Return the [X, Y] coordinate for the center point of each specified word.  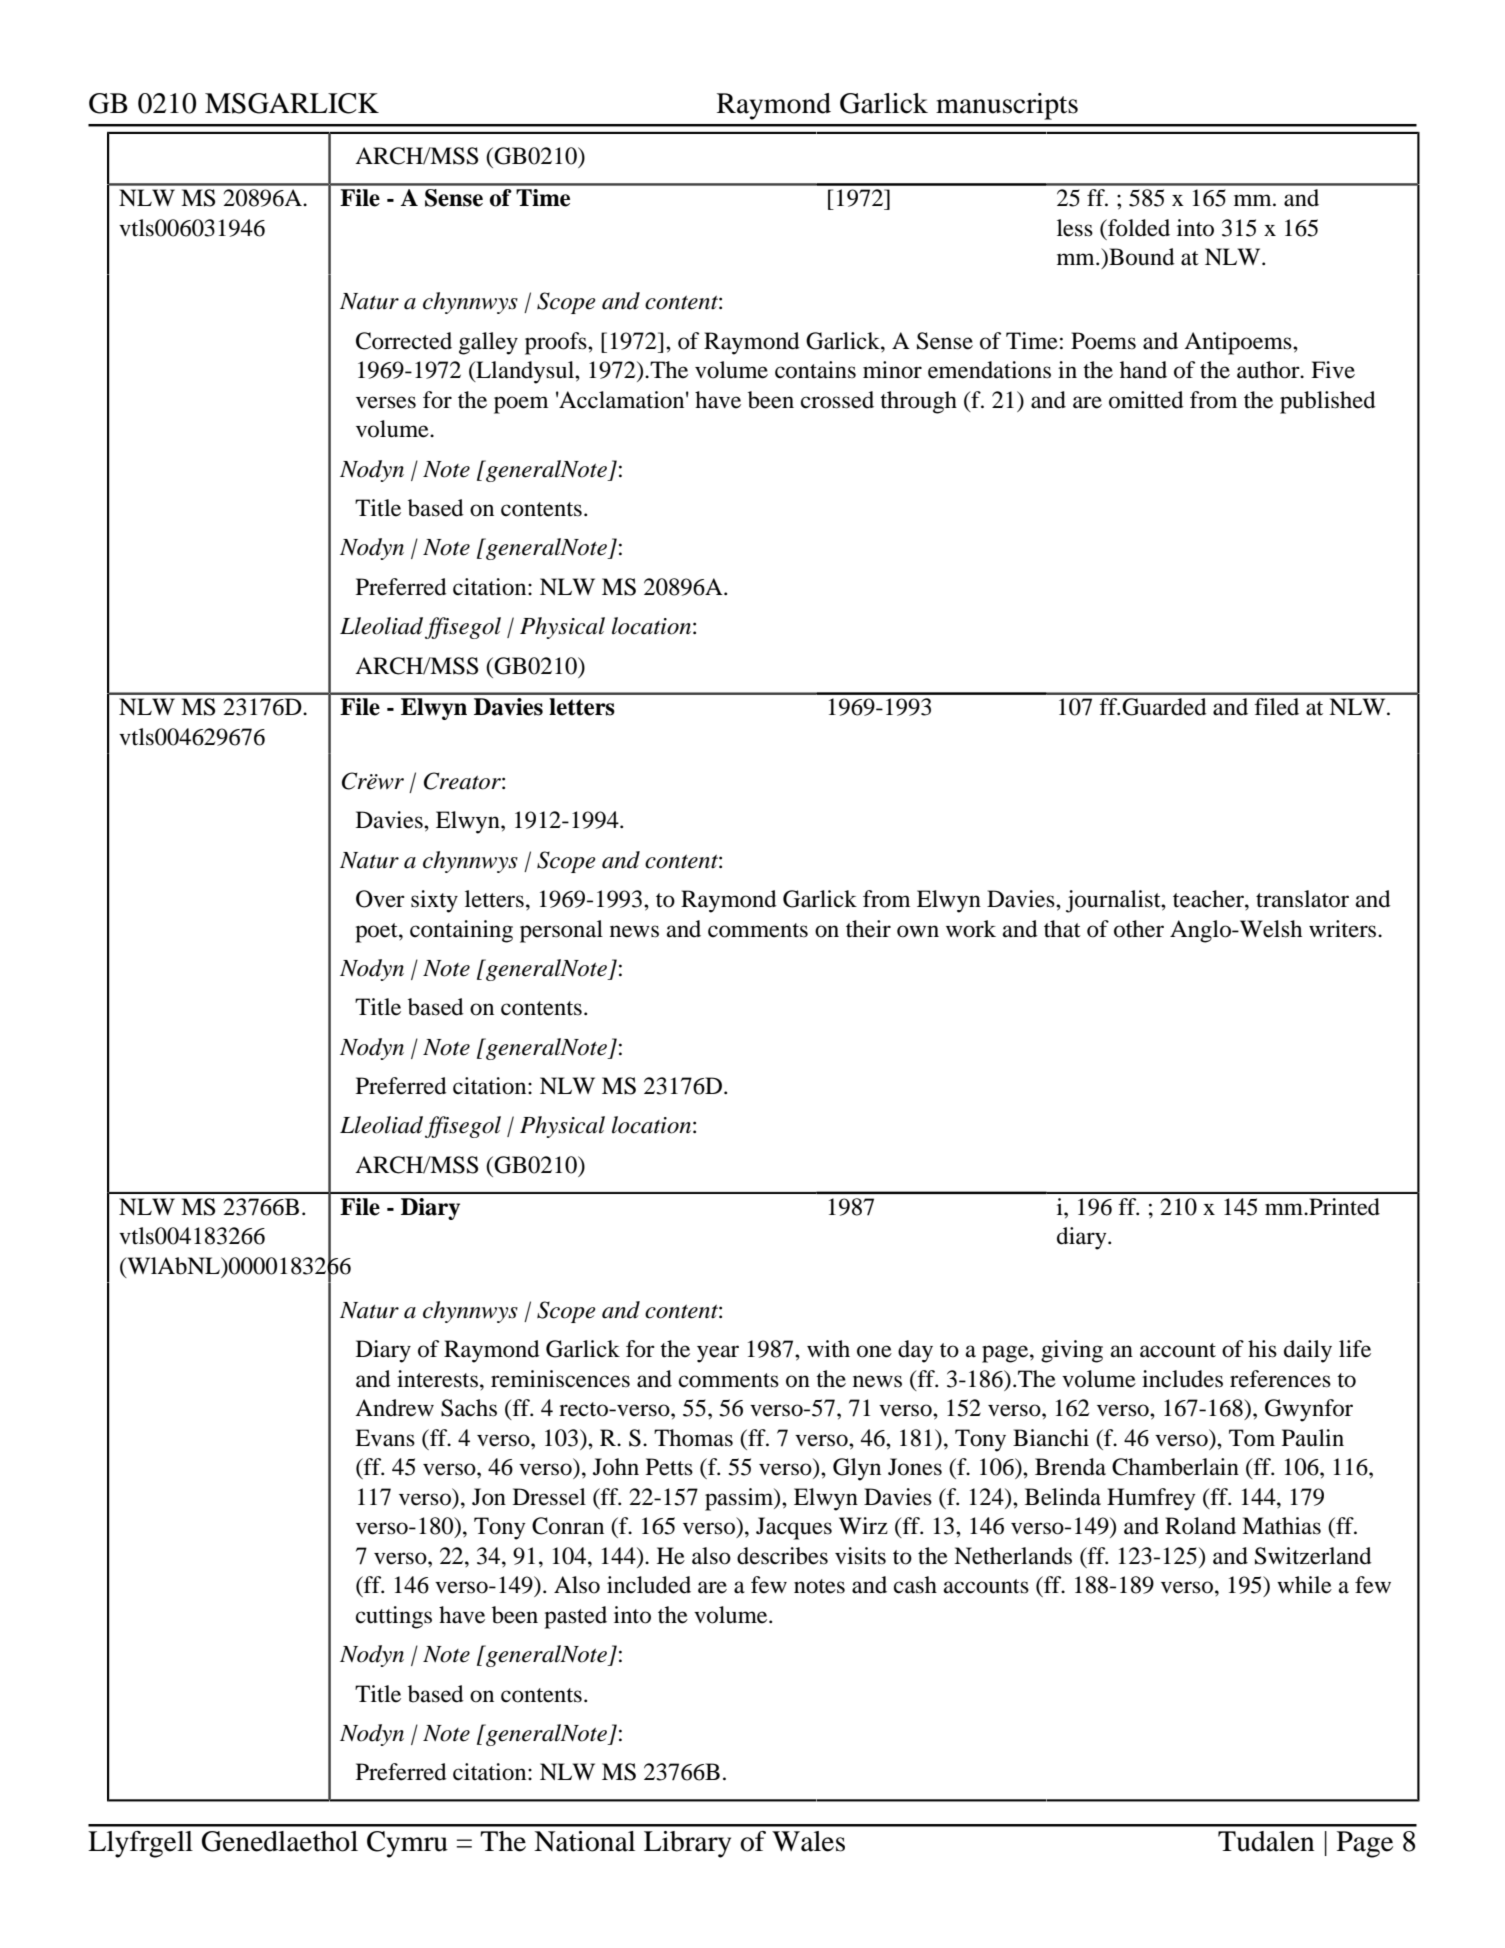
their [868, 929]
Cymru [407, 1844]
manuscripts [1007, 106]
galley [488, 343]
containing [461, 931]
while [1304, 1585]
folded [1138, 228]
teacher [1209, 899]
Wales [808, 1841]
